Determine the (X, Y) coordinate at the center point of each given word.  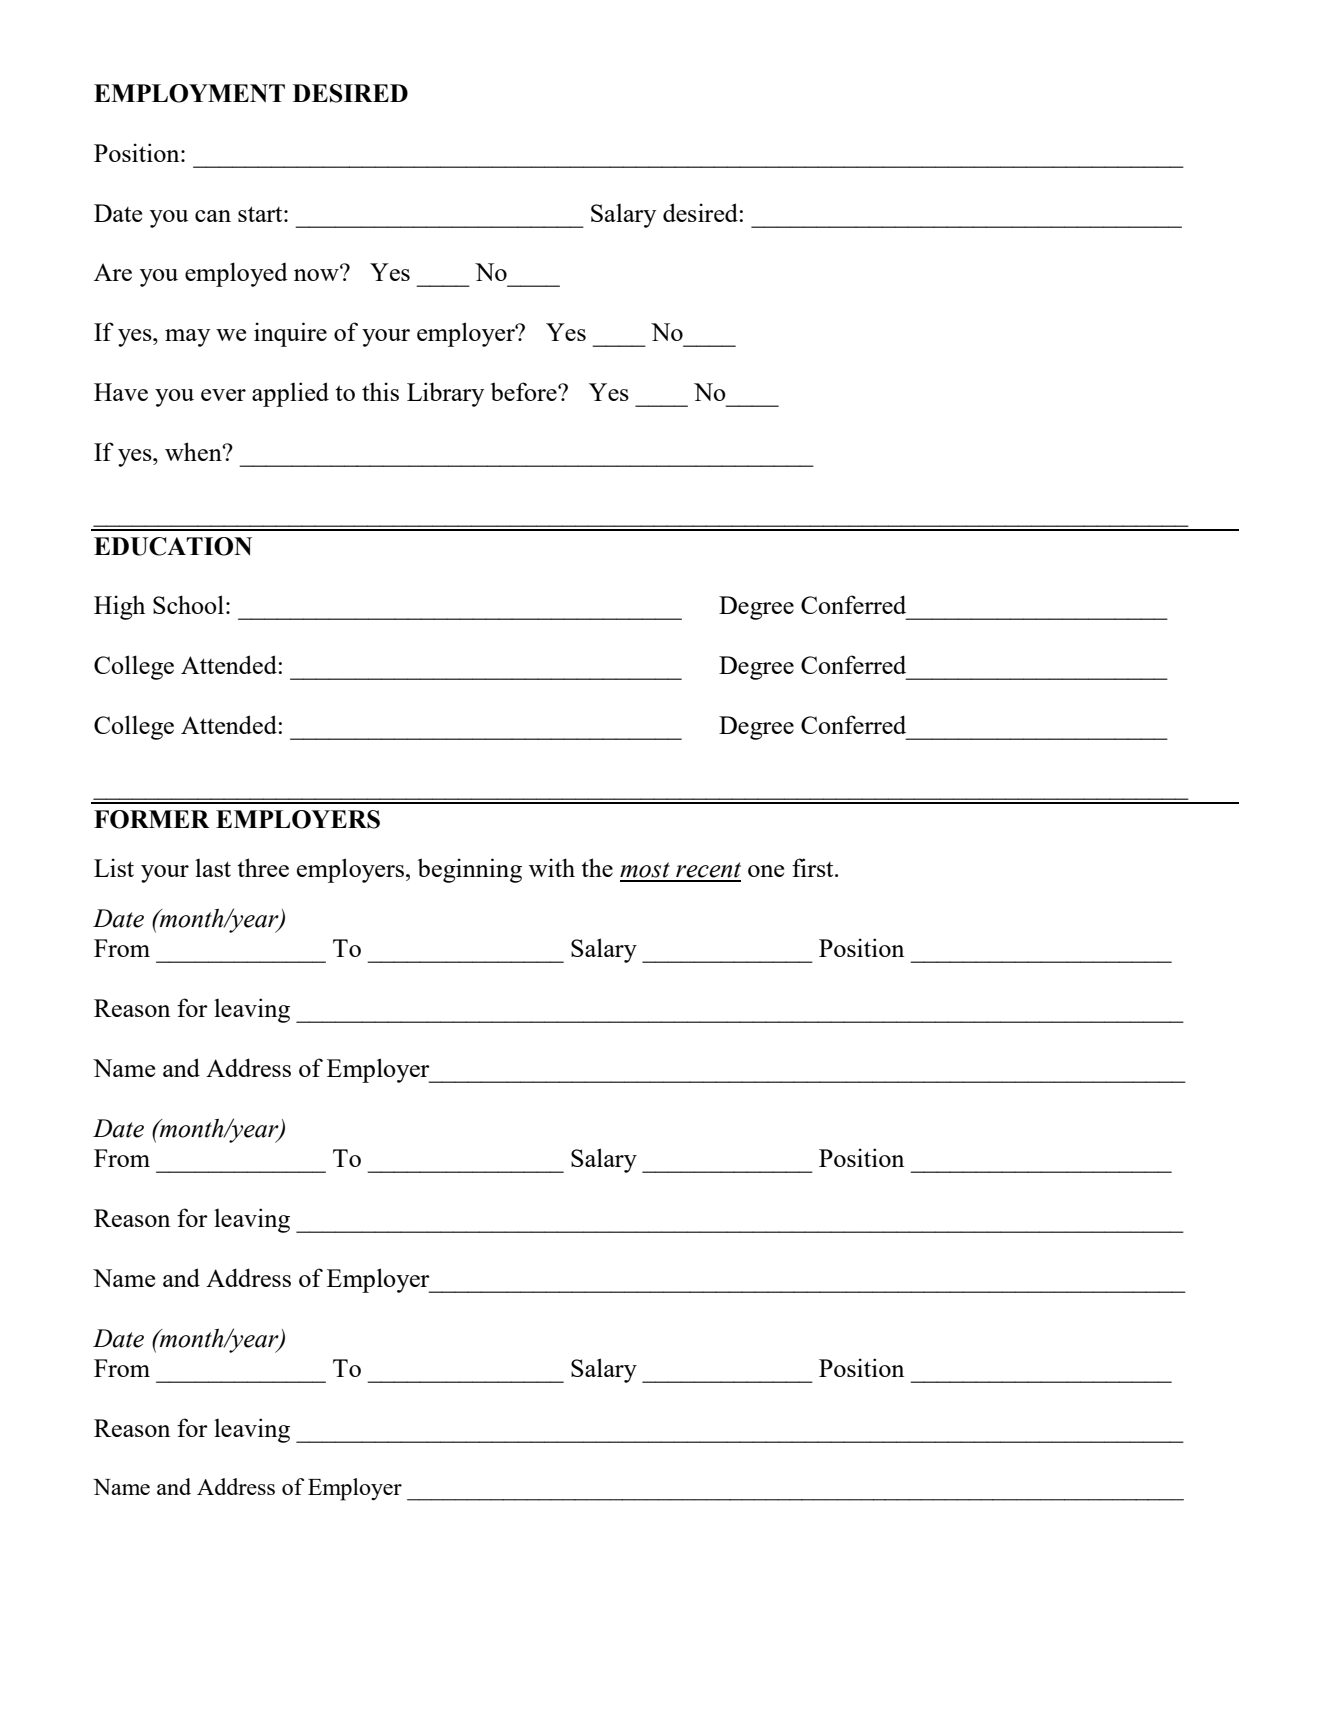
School (188, 604)
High (119, 607)
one (766, 871)
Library (445, 394)
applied (290, 394)
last (213, 868)
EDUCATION (173, 546)
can (213, 216)
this (380, 391)
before (525, 391)
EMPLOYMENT (189, 93)
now (317, 274)
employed (236, 274)
